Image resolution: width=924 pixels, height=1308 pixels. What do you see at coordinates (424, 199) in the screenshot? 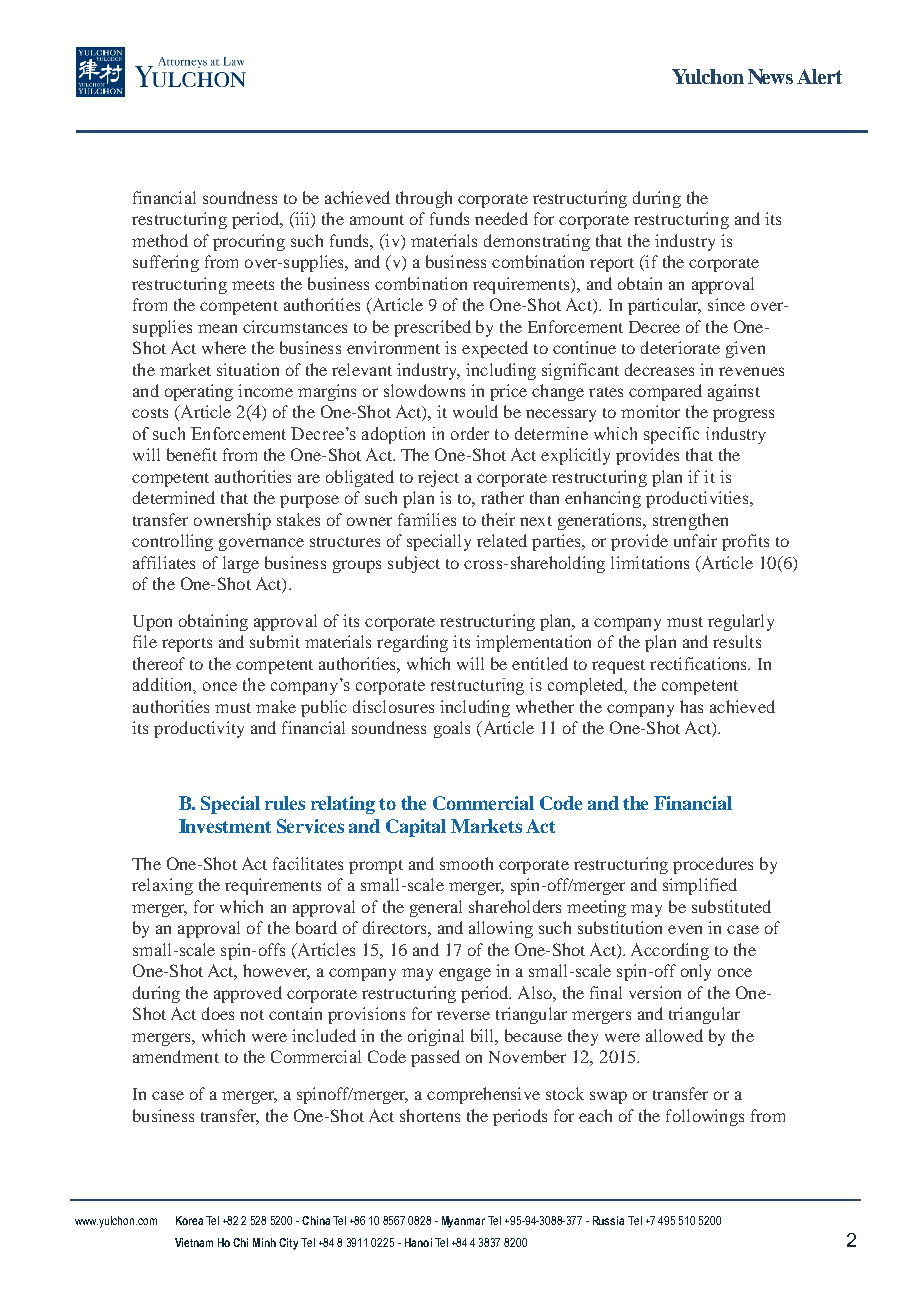
I see `through` at bounding box center [424, 199].
